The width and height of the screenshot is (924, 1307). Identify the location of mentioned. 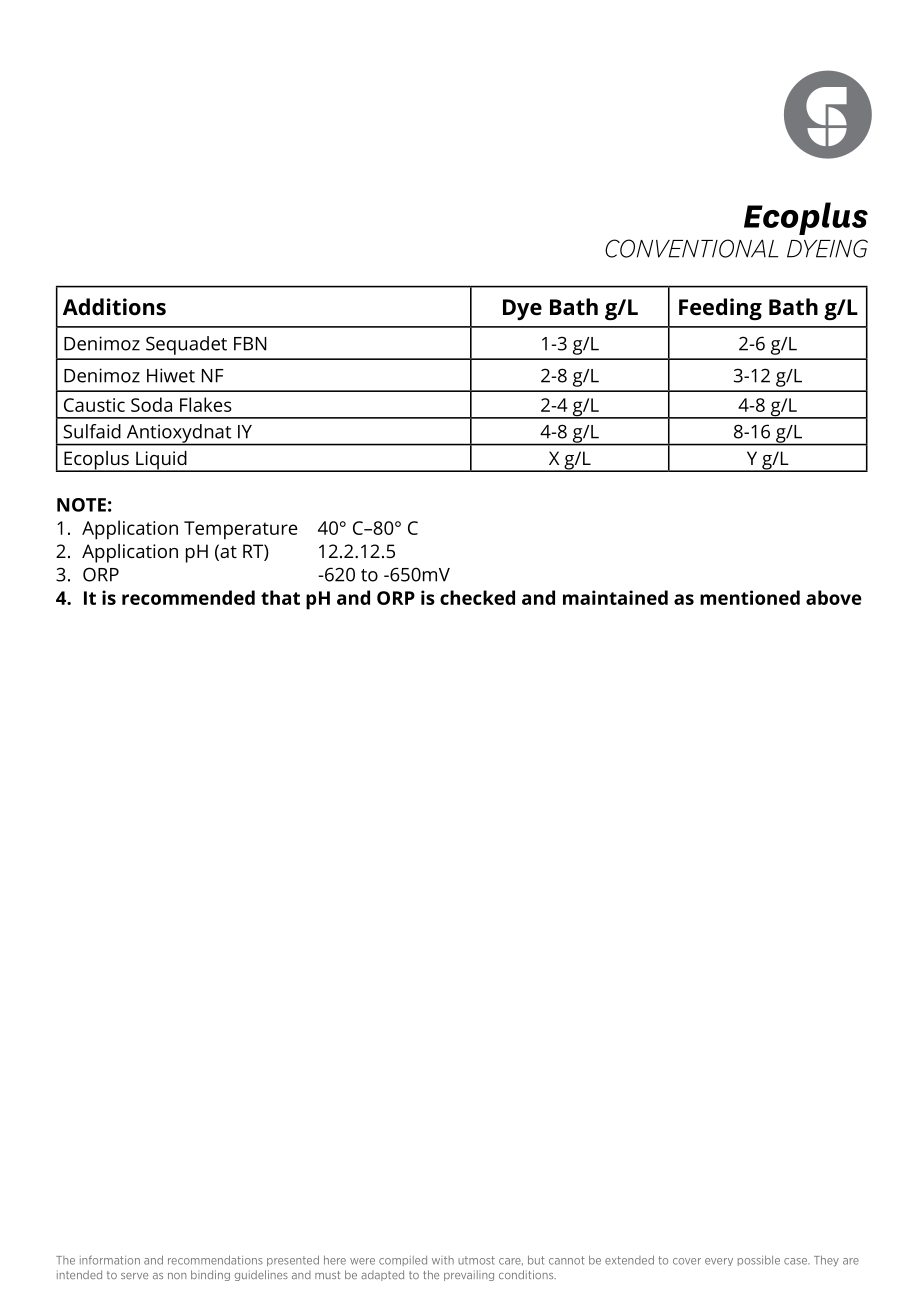
(750, 597).
